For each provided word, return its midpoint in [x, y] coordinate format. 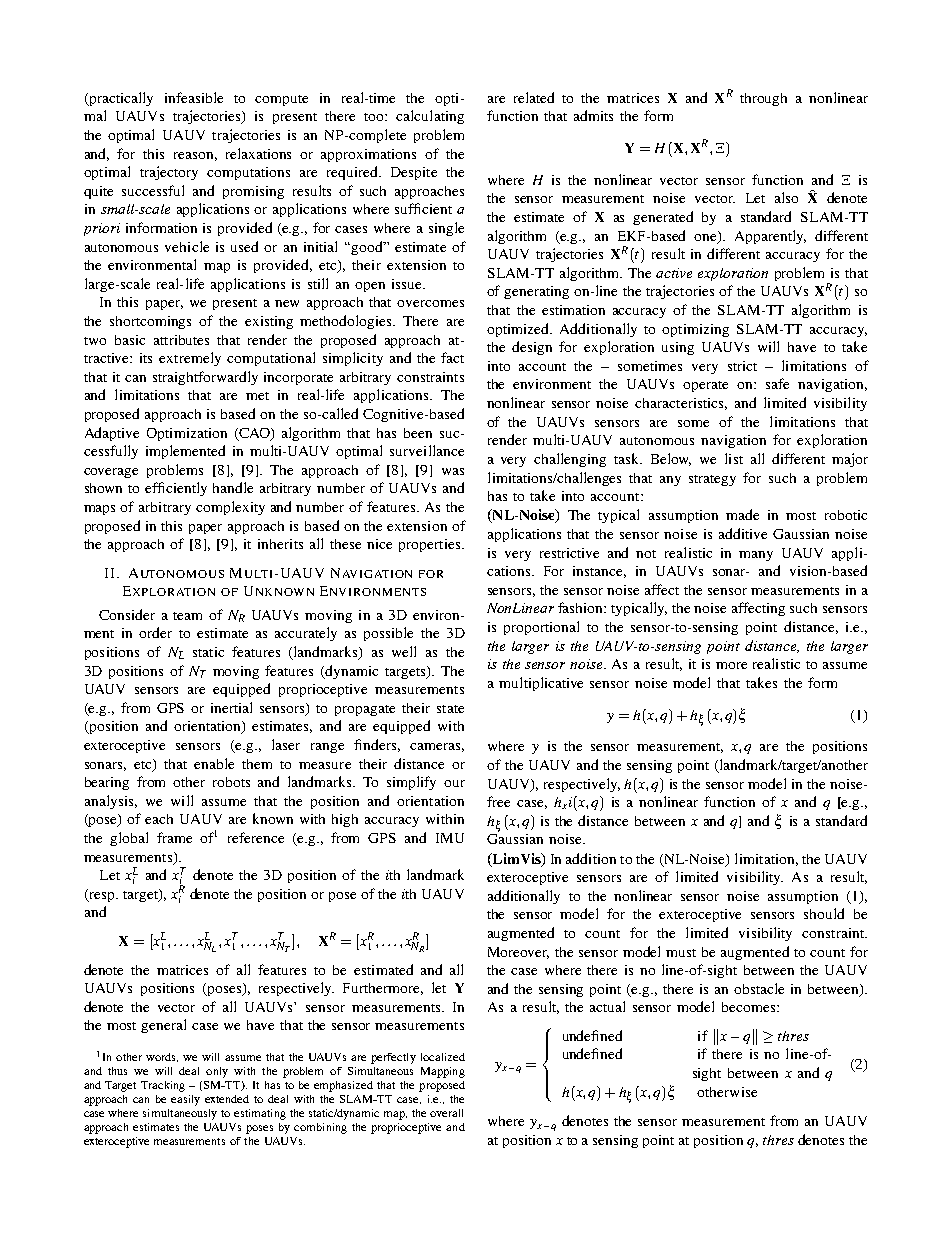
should [824, 913]
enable [214, 763]
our [454, 783]
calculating [430, 117]
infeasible [194, 97]
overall [446, 1113]
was [453, 471]
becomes [750, 1007]
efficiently [176, 489]
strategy [712, 480]
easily [185, 1100]
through [763, 99]
